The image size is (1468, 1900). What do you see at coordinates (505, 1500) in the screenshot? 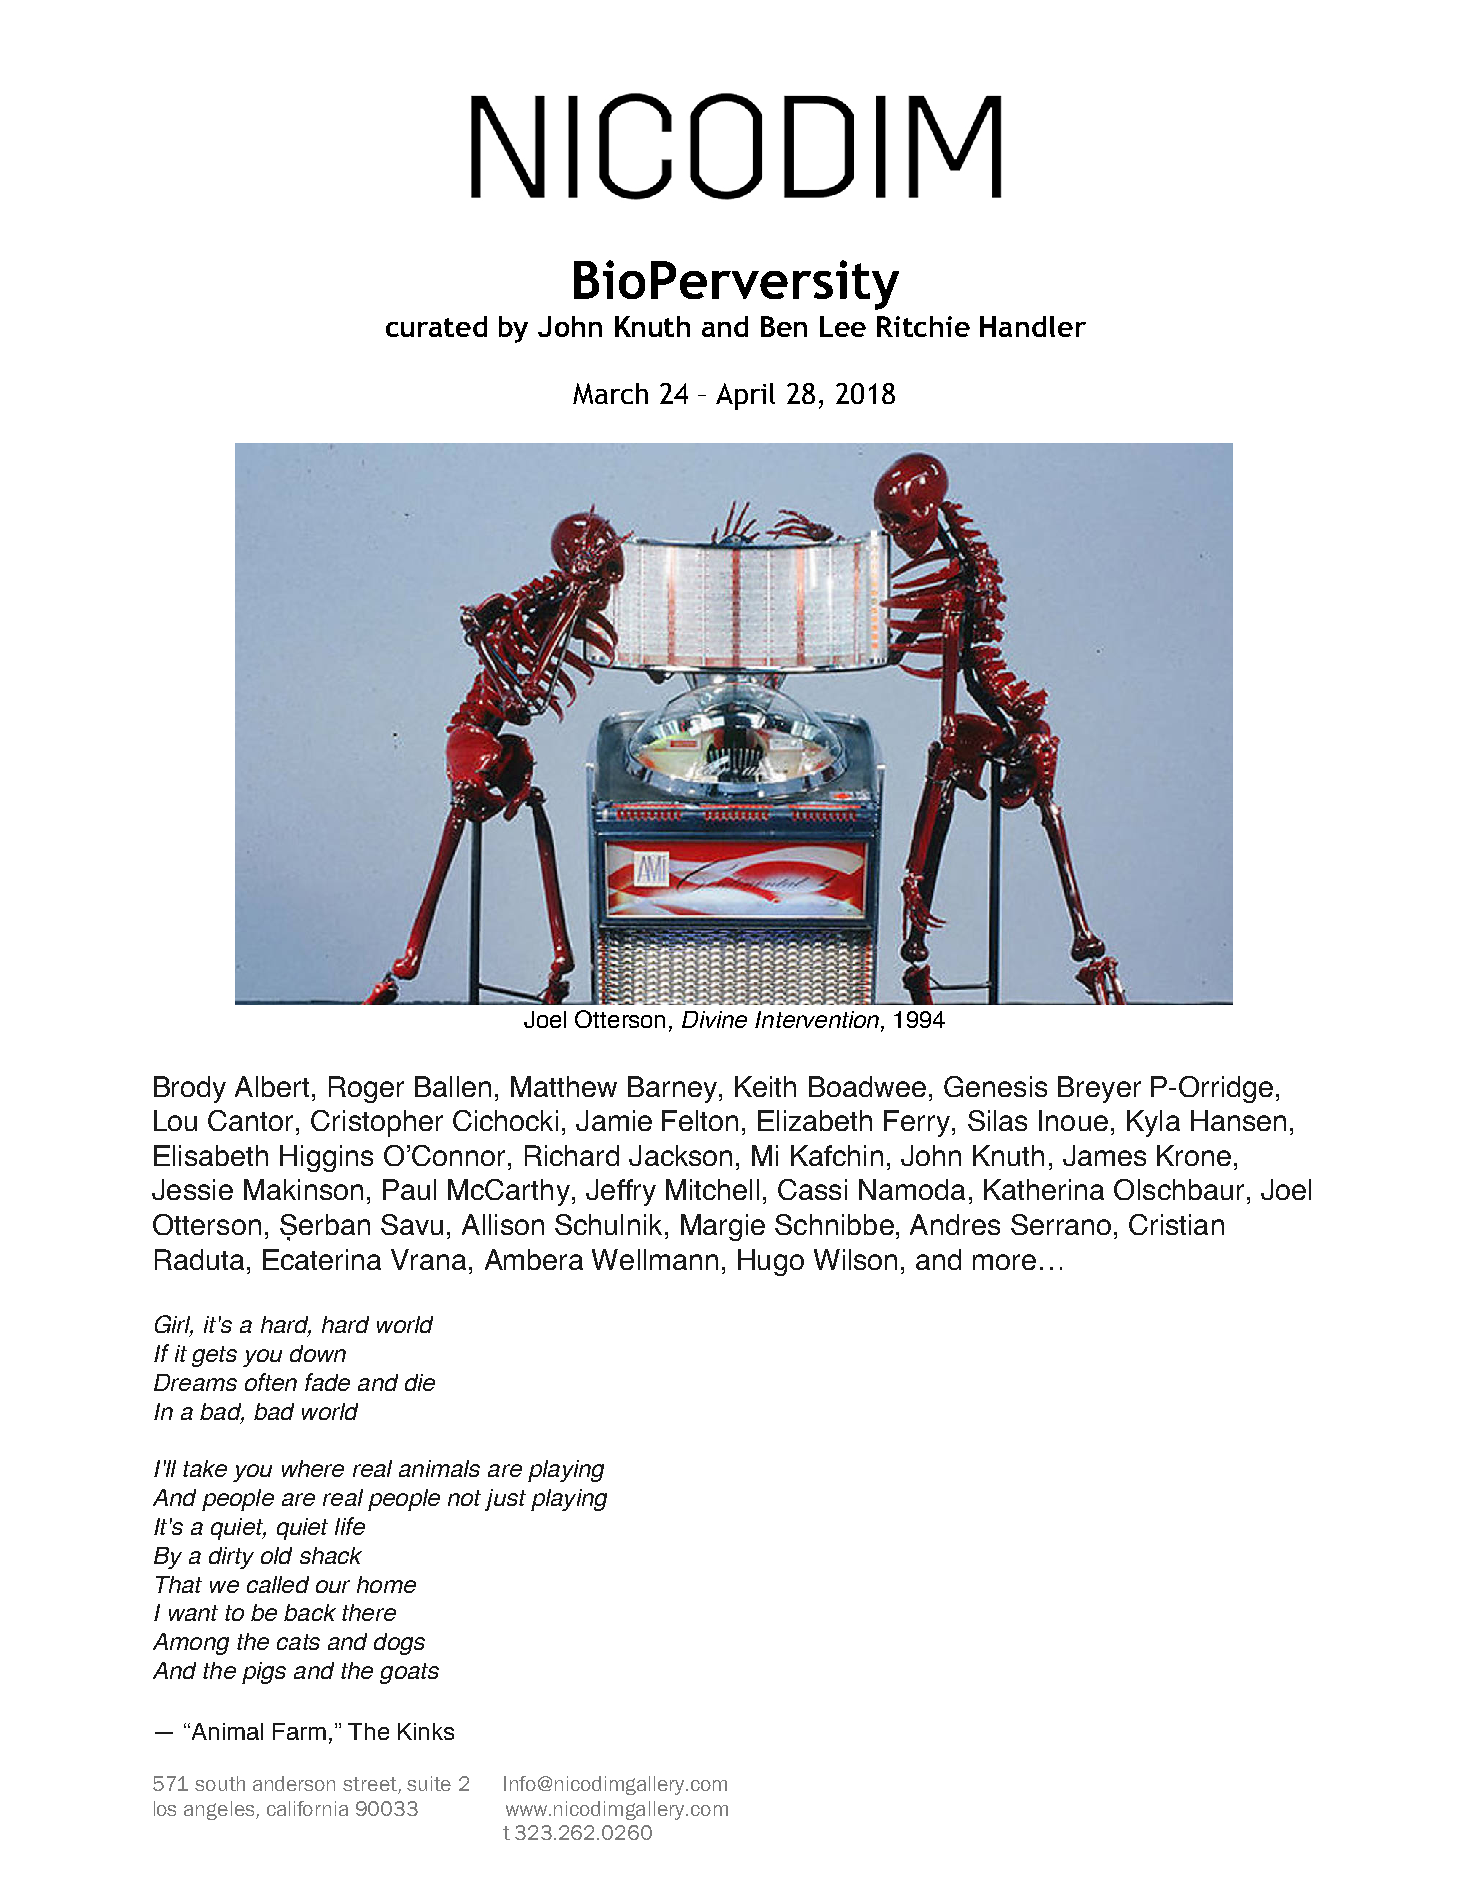
I see `just` at bounding box center [505, 1500].
